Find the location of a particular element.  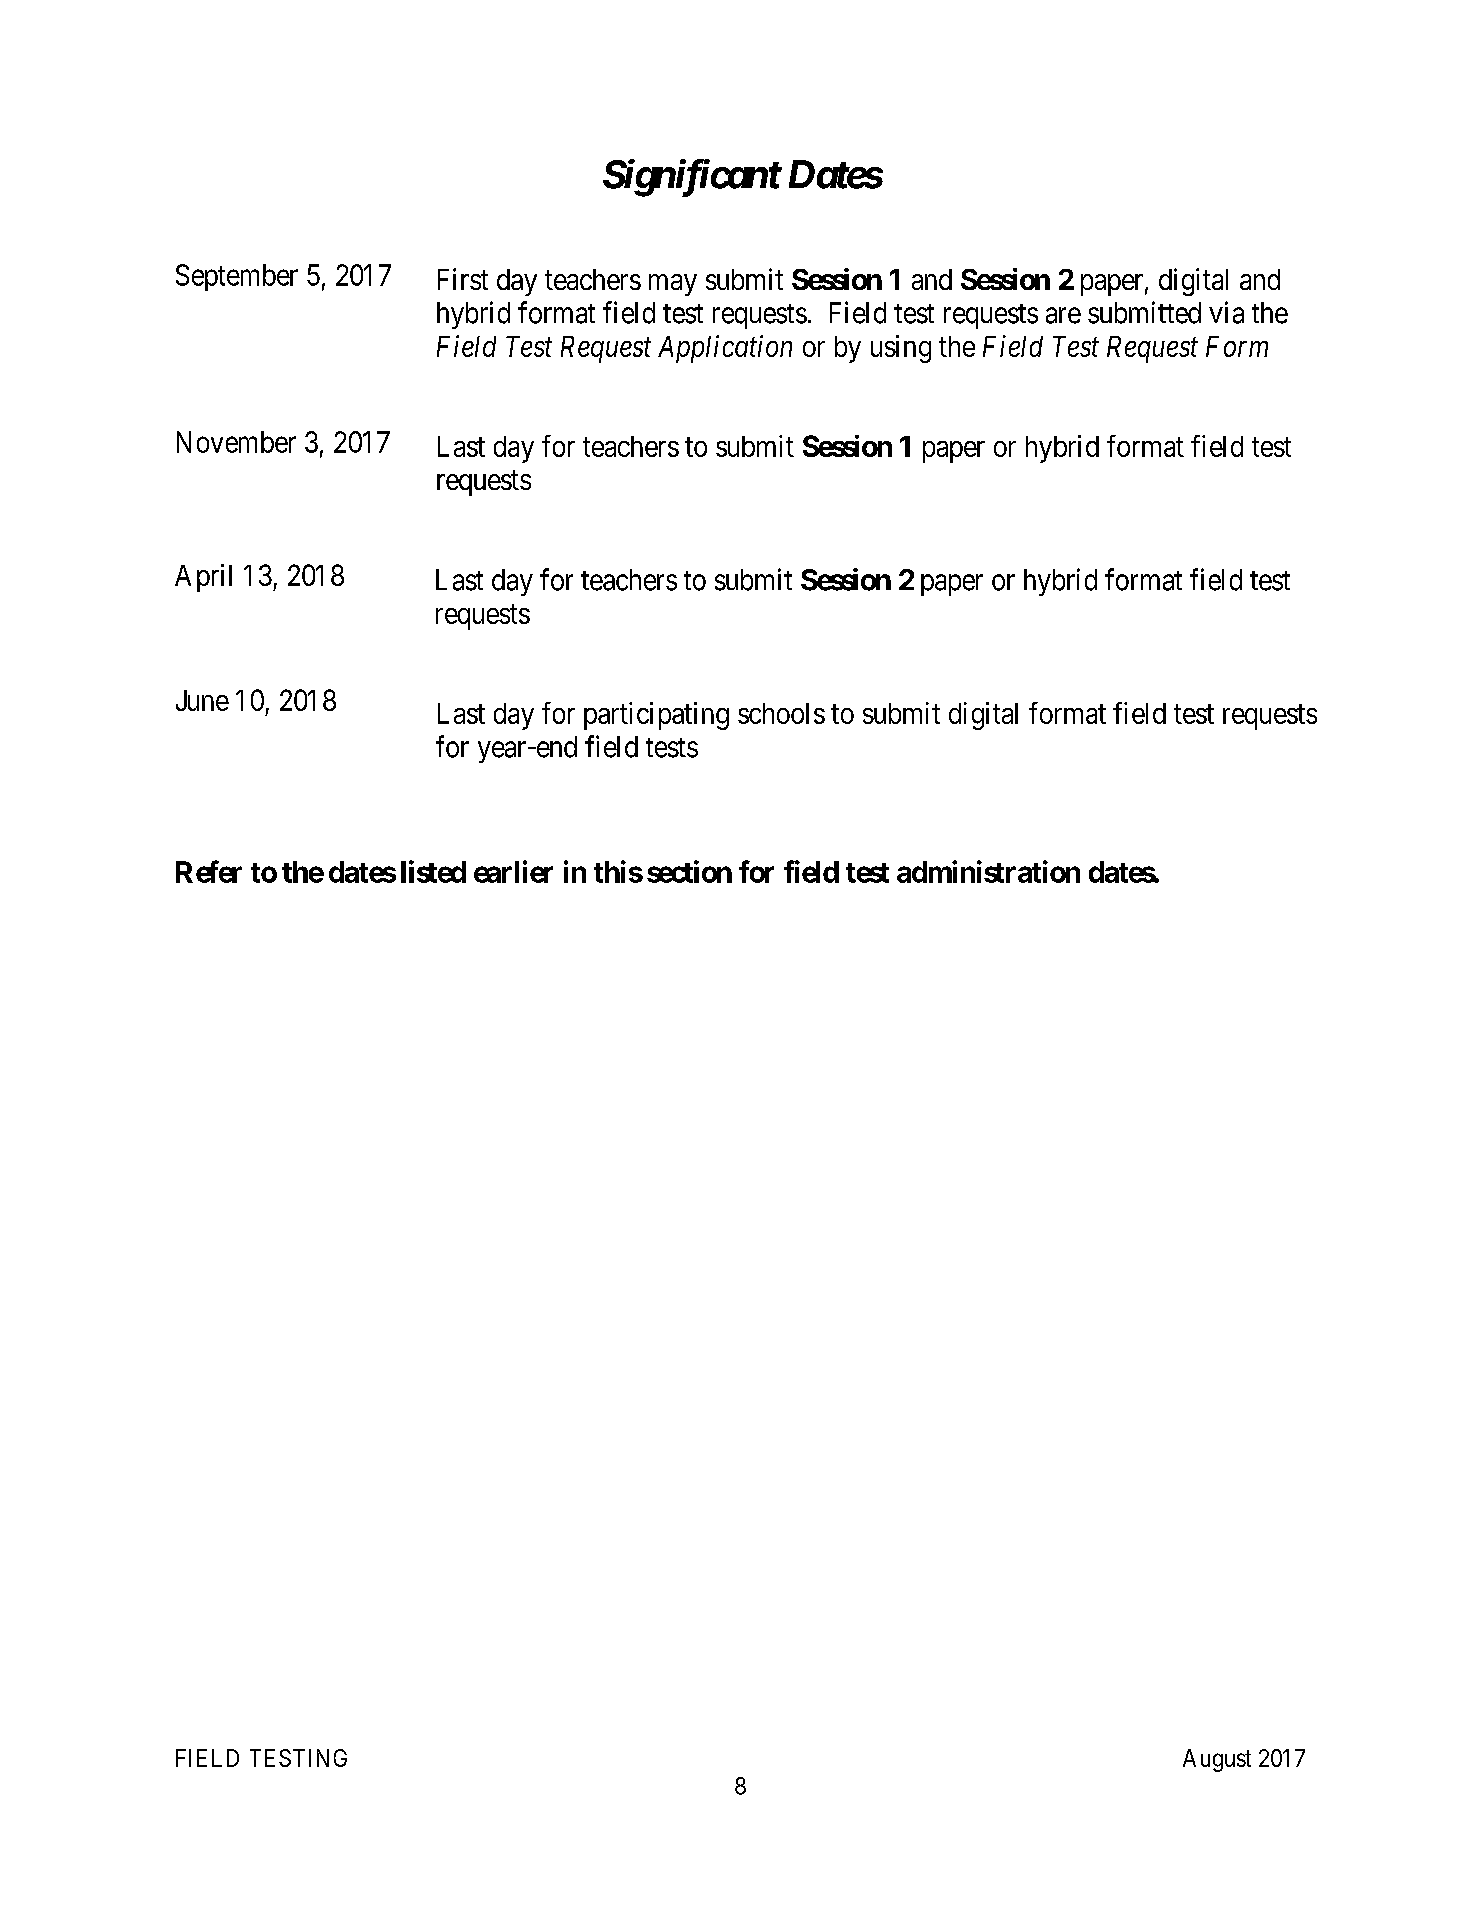

August is located at coordinates (1217, 1760).
